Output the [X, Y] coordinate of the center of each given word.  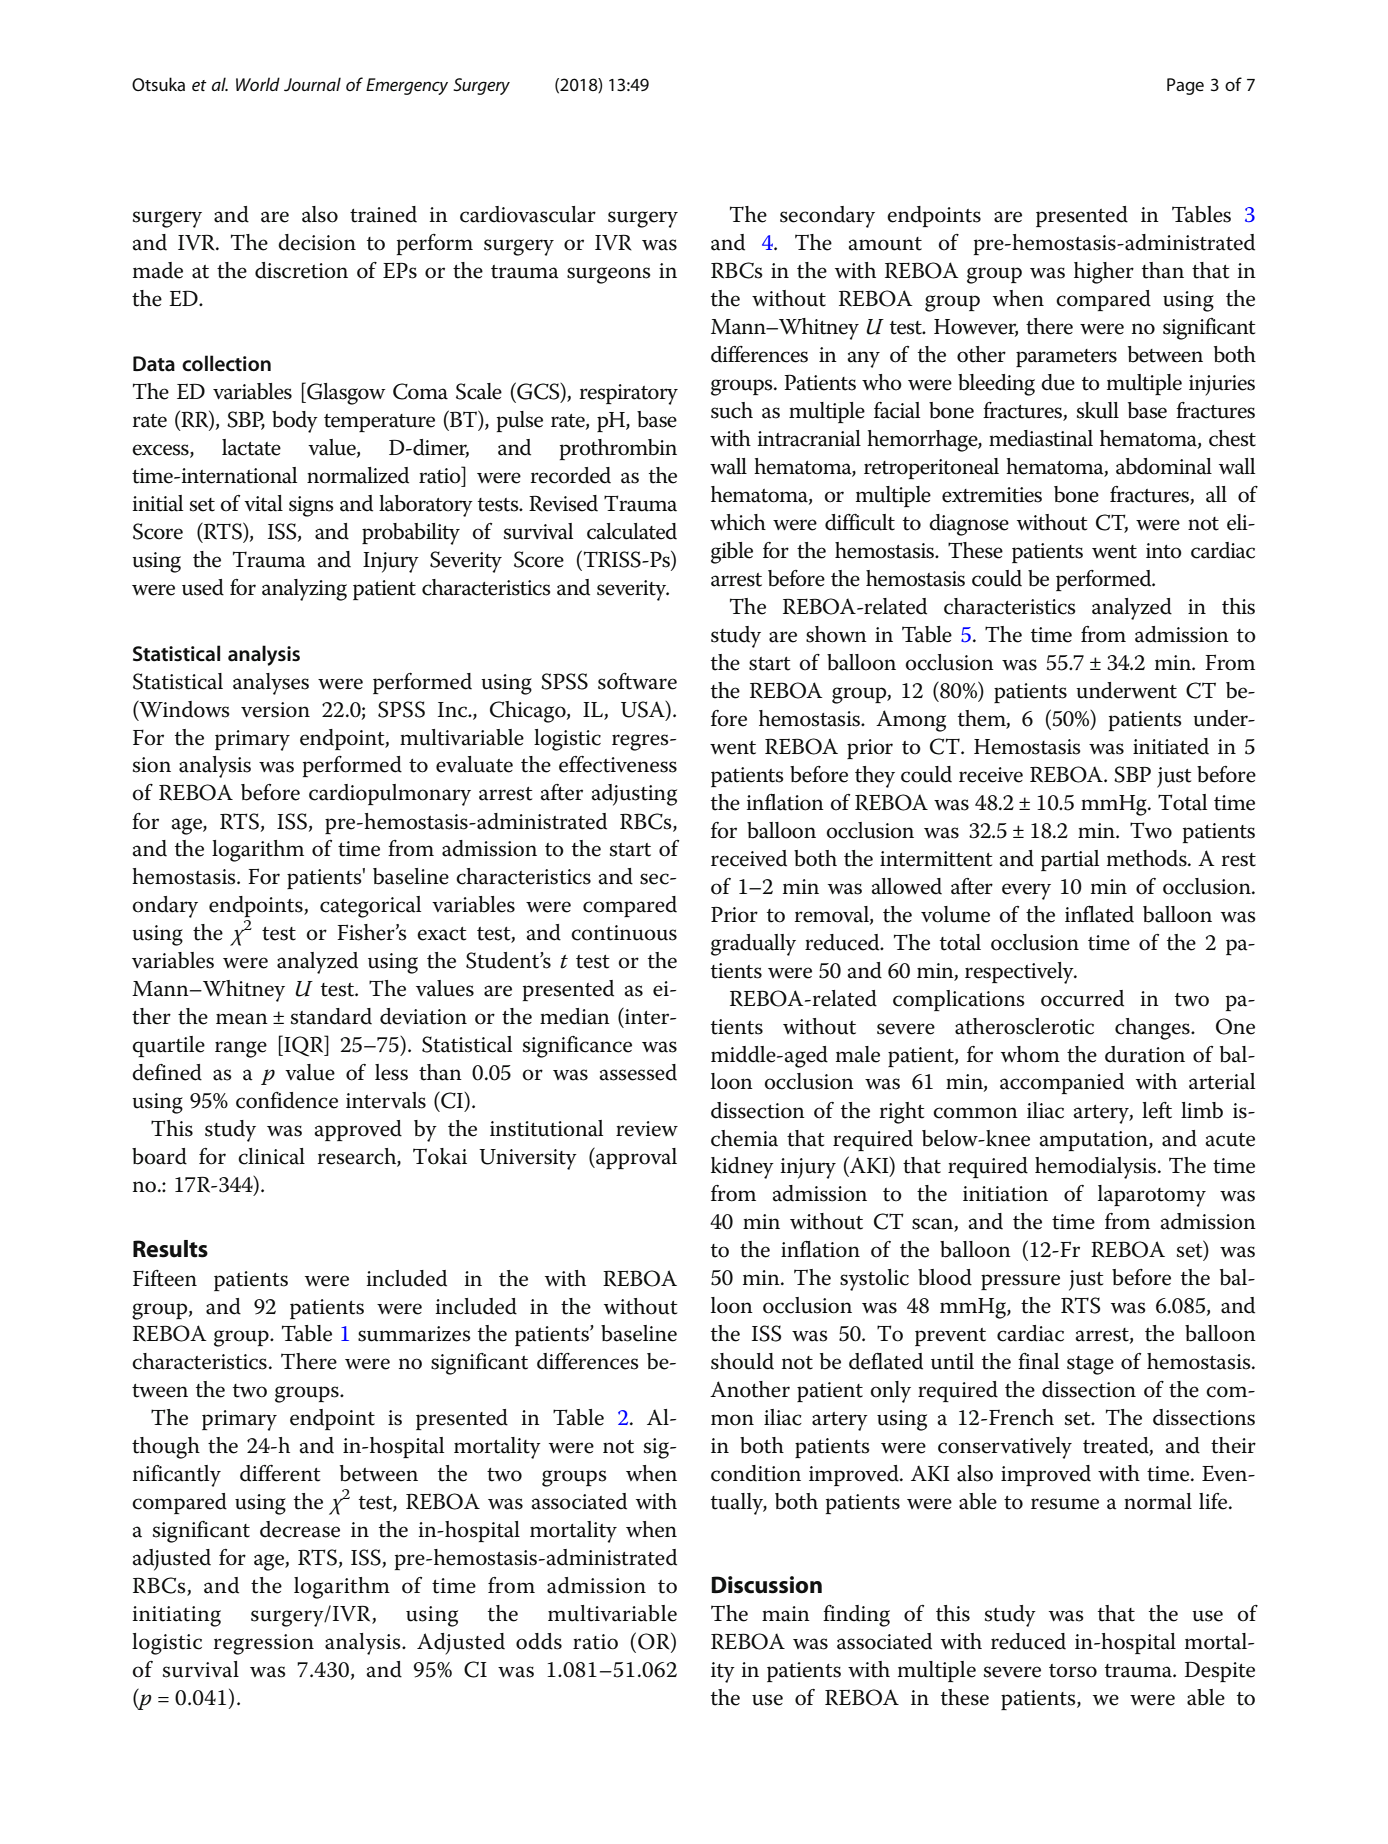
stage [1090, 1365]
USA [644, 710]
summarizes [414, 1334]
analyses [271, 684]
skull [1098, 410]
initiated [1171, 746]
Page [1185, 86]
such [732, 410]
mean [242, 1019]
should [742, 1361]
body [295, 422]
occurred [1082, 998]
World [258, 84]
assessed [638, 1072]
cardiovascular [528, 214]
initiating [176, 1616]
